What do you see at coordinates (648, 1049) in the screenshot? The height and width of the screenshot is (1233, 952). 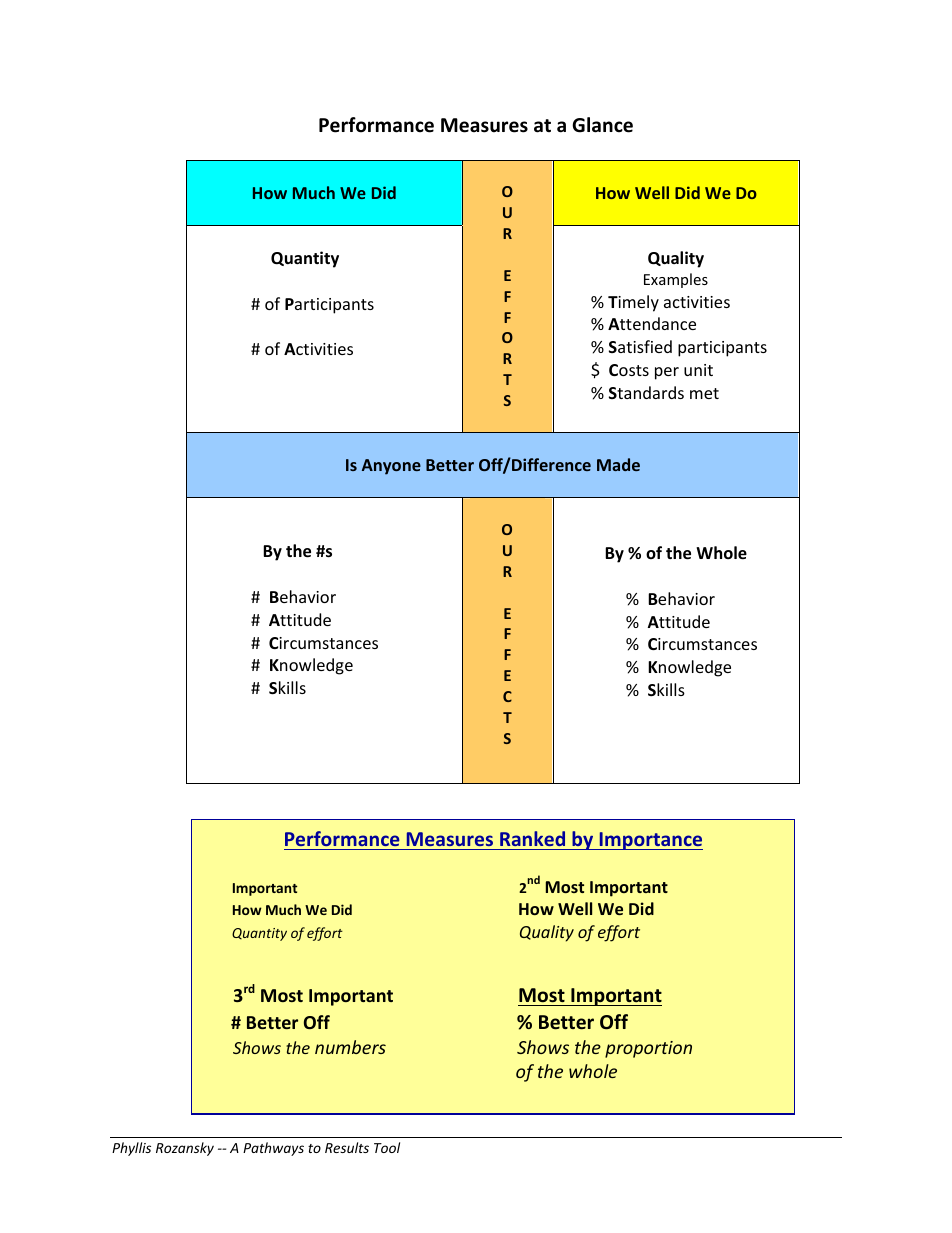 I see `proportion` at bounding box center [648, 1049].
